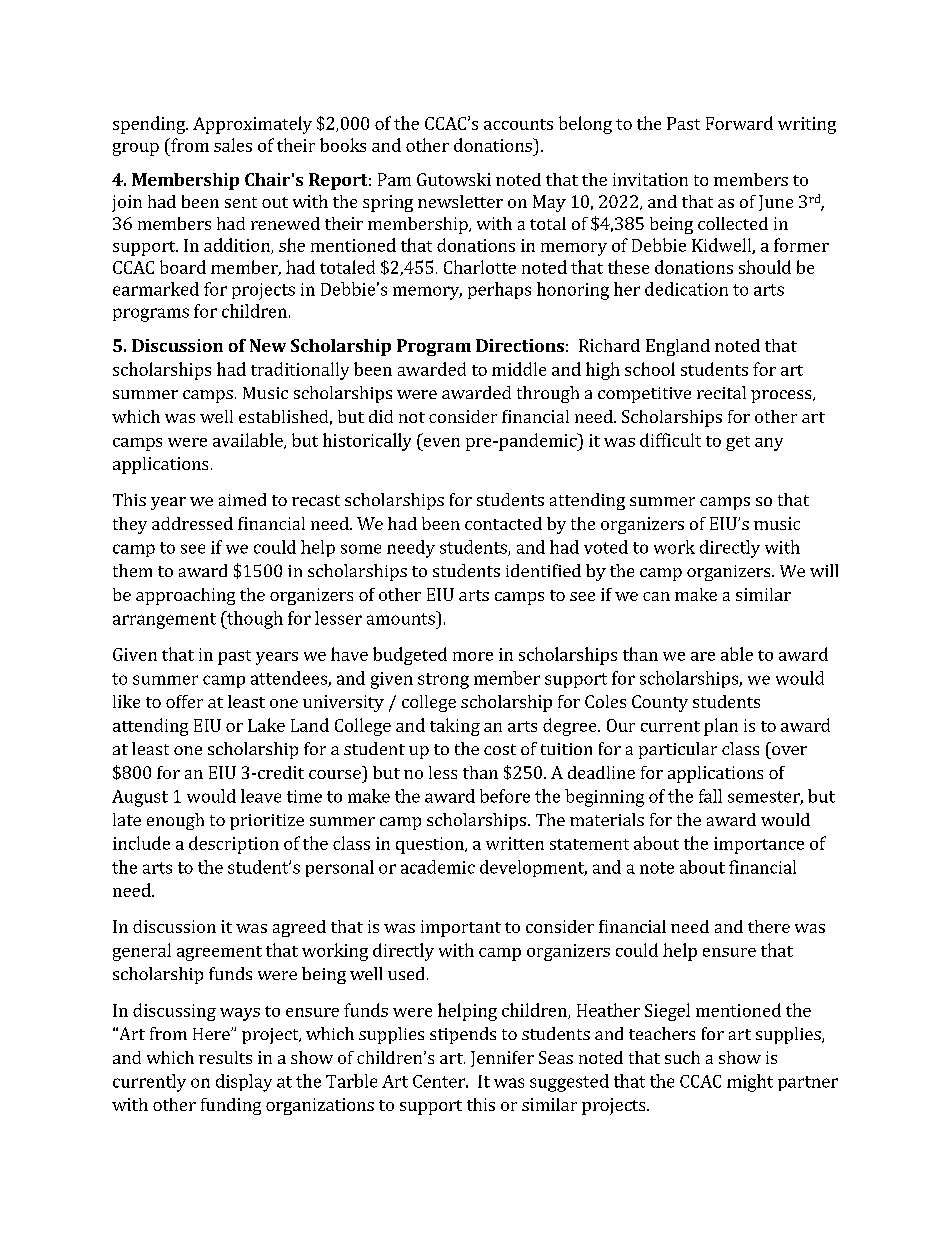 Image resolution: width=952 pixels, height=1233 pixels. What do you see at coordinates (739, 123) in the image?
I see `Forward` at bounding box center [739, 123].
